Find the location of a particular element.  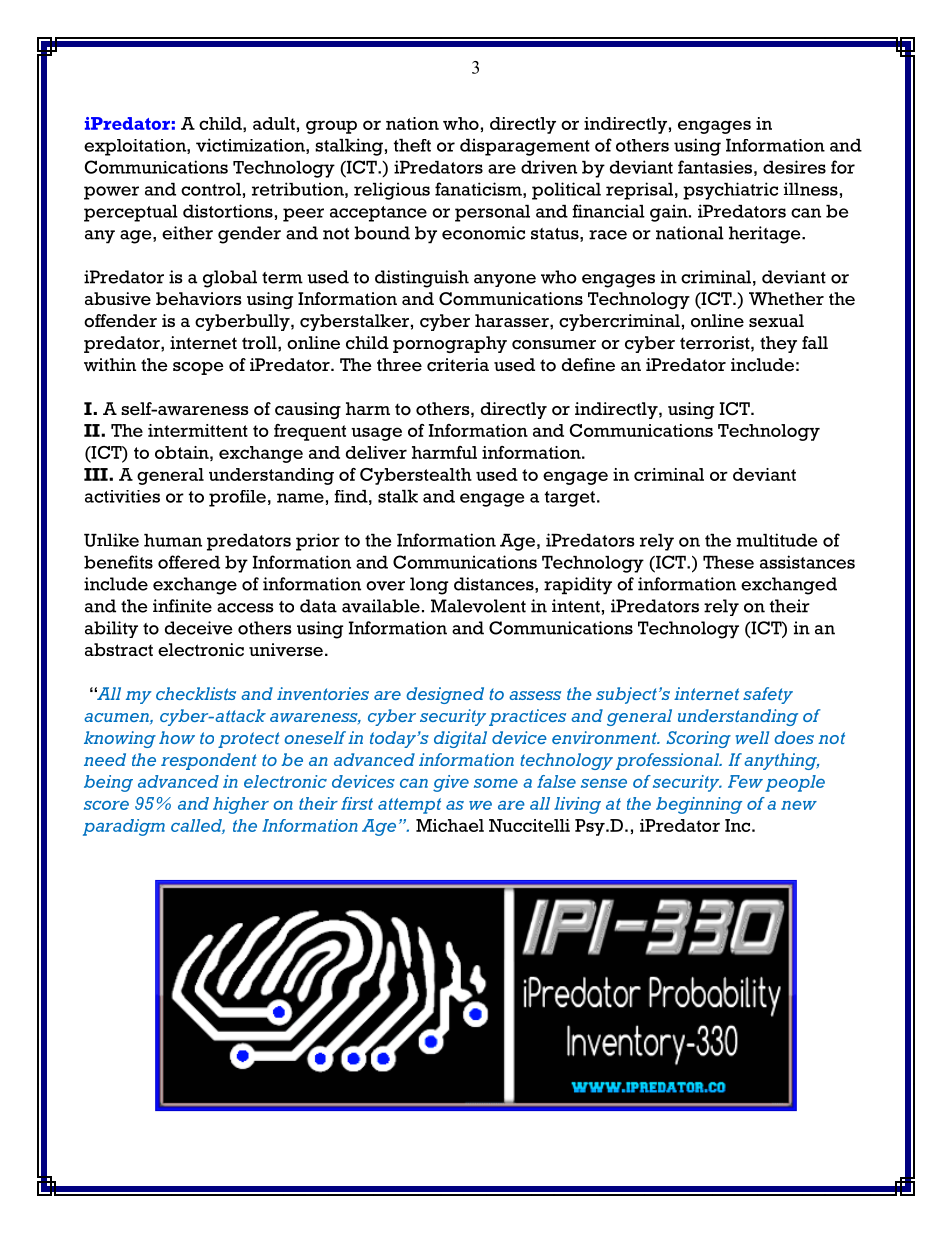

control is located at coordinates (211, 189).
